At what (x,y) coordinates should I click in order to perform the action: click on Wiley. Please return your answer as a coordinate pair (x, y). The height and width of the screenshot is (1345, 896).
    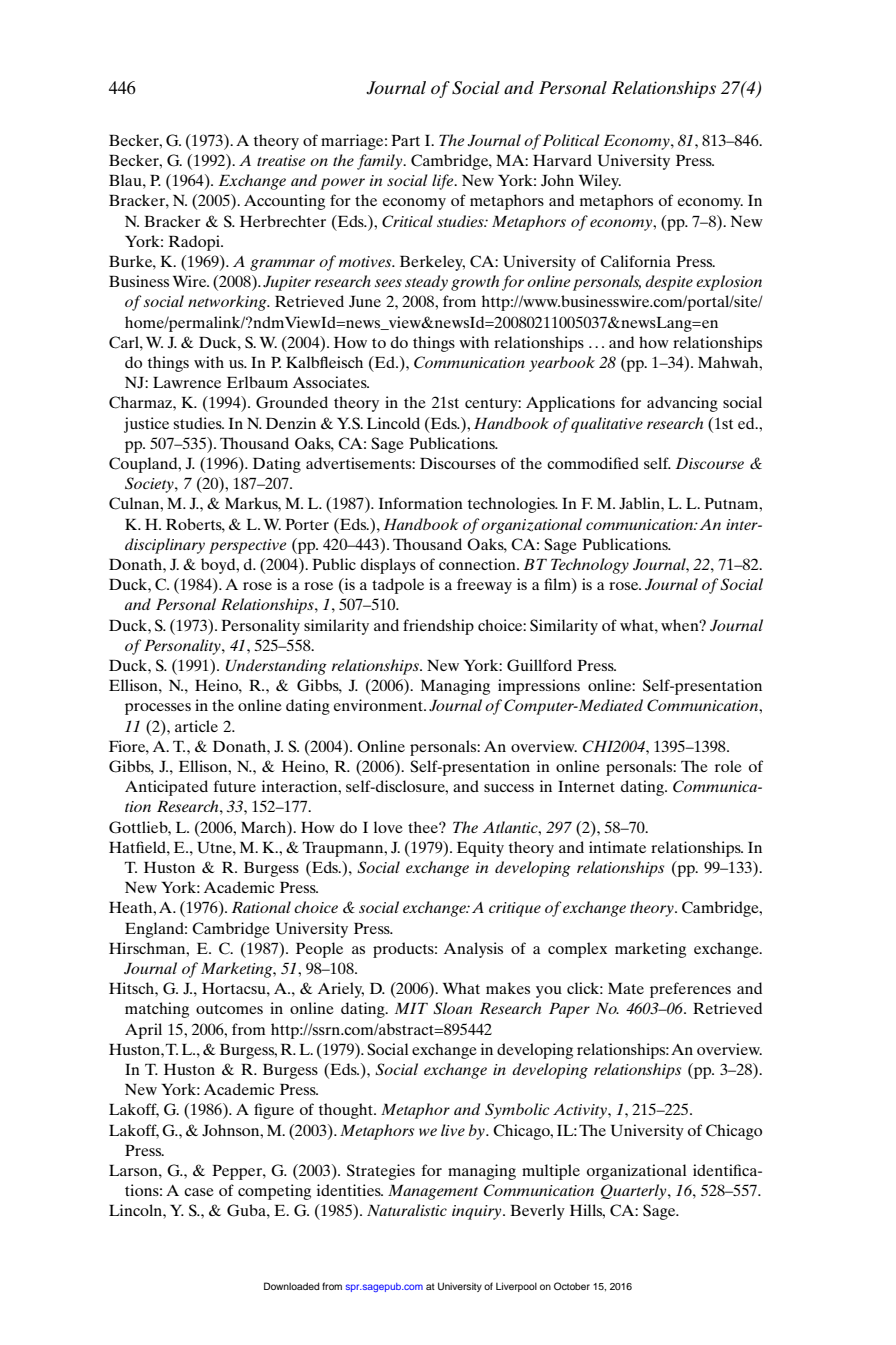
    Looking at the image, I should click on (600, 182).
